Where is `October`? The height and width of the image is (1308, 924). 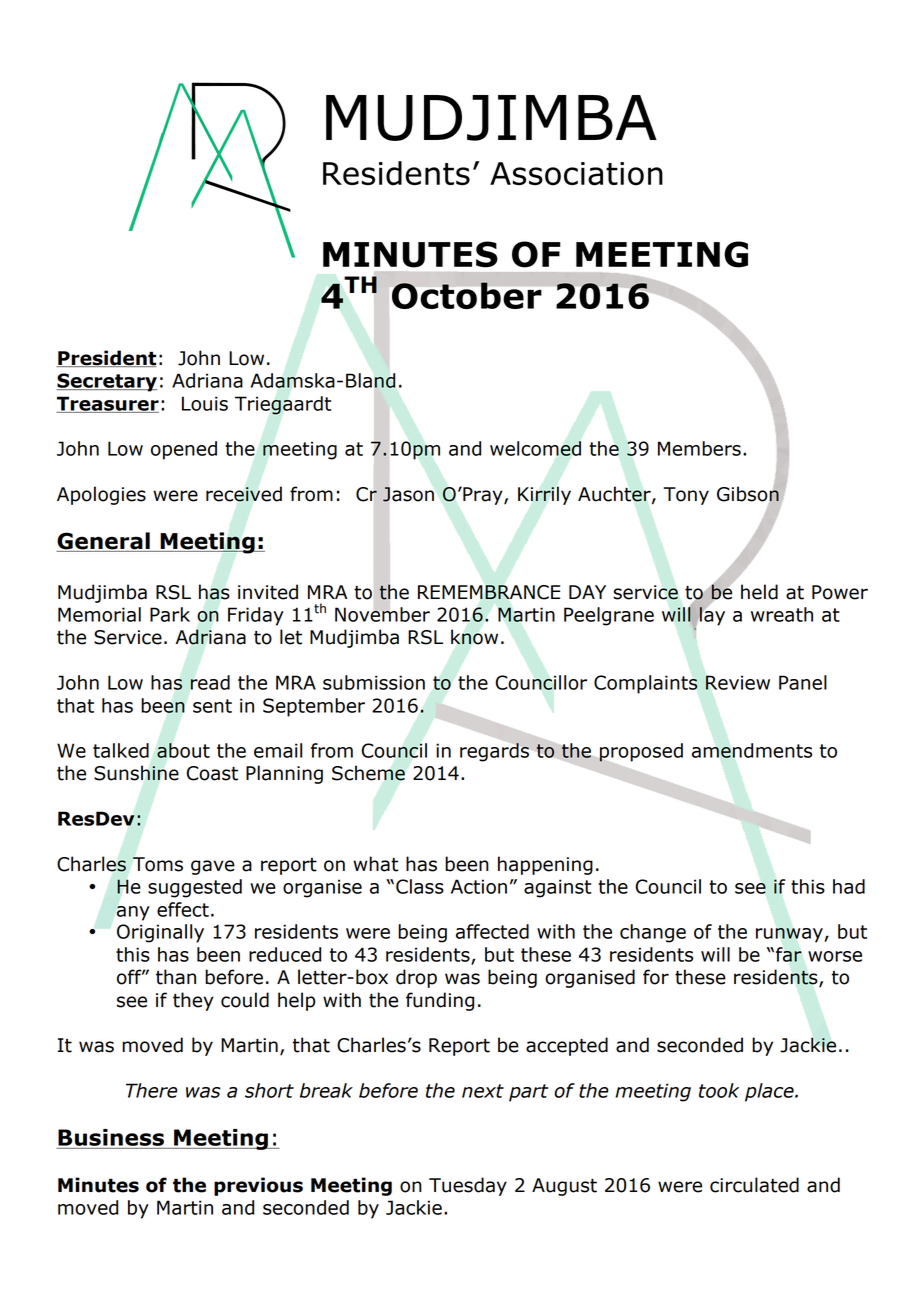
October is located at coordinates (467, 295).
